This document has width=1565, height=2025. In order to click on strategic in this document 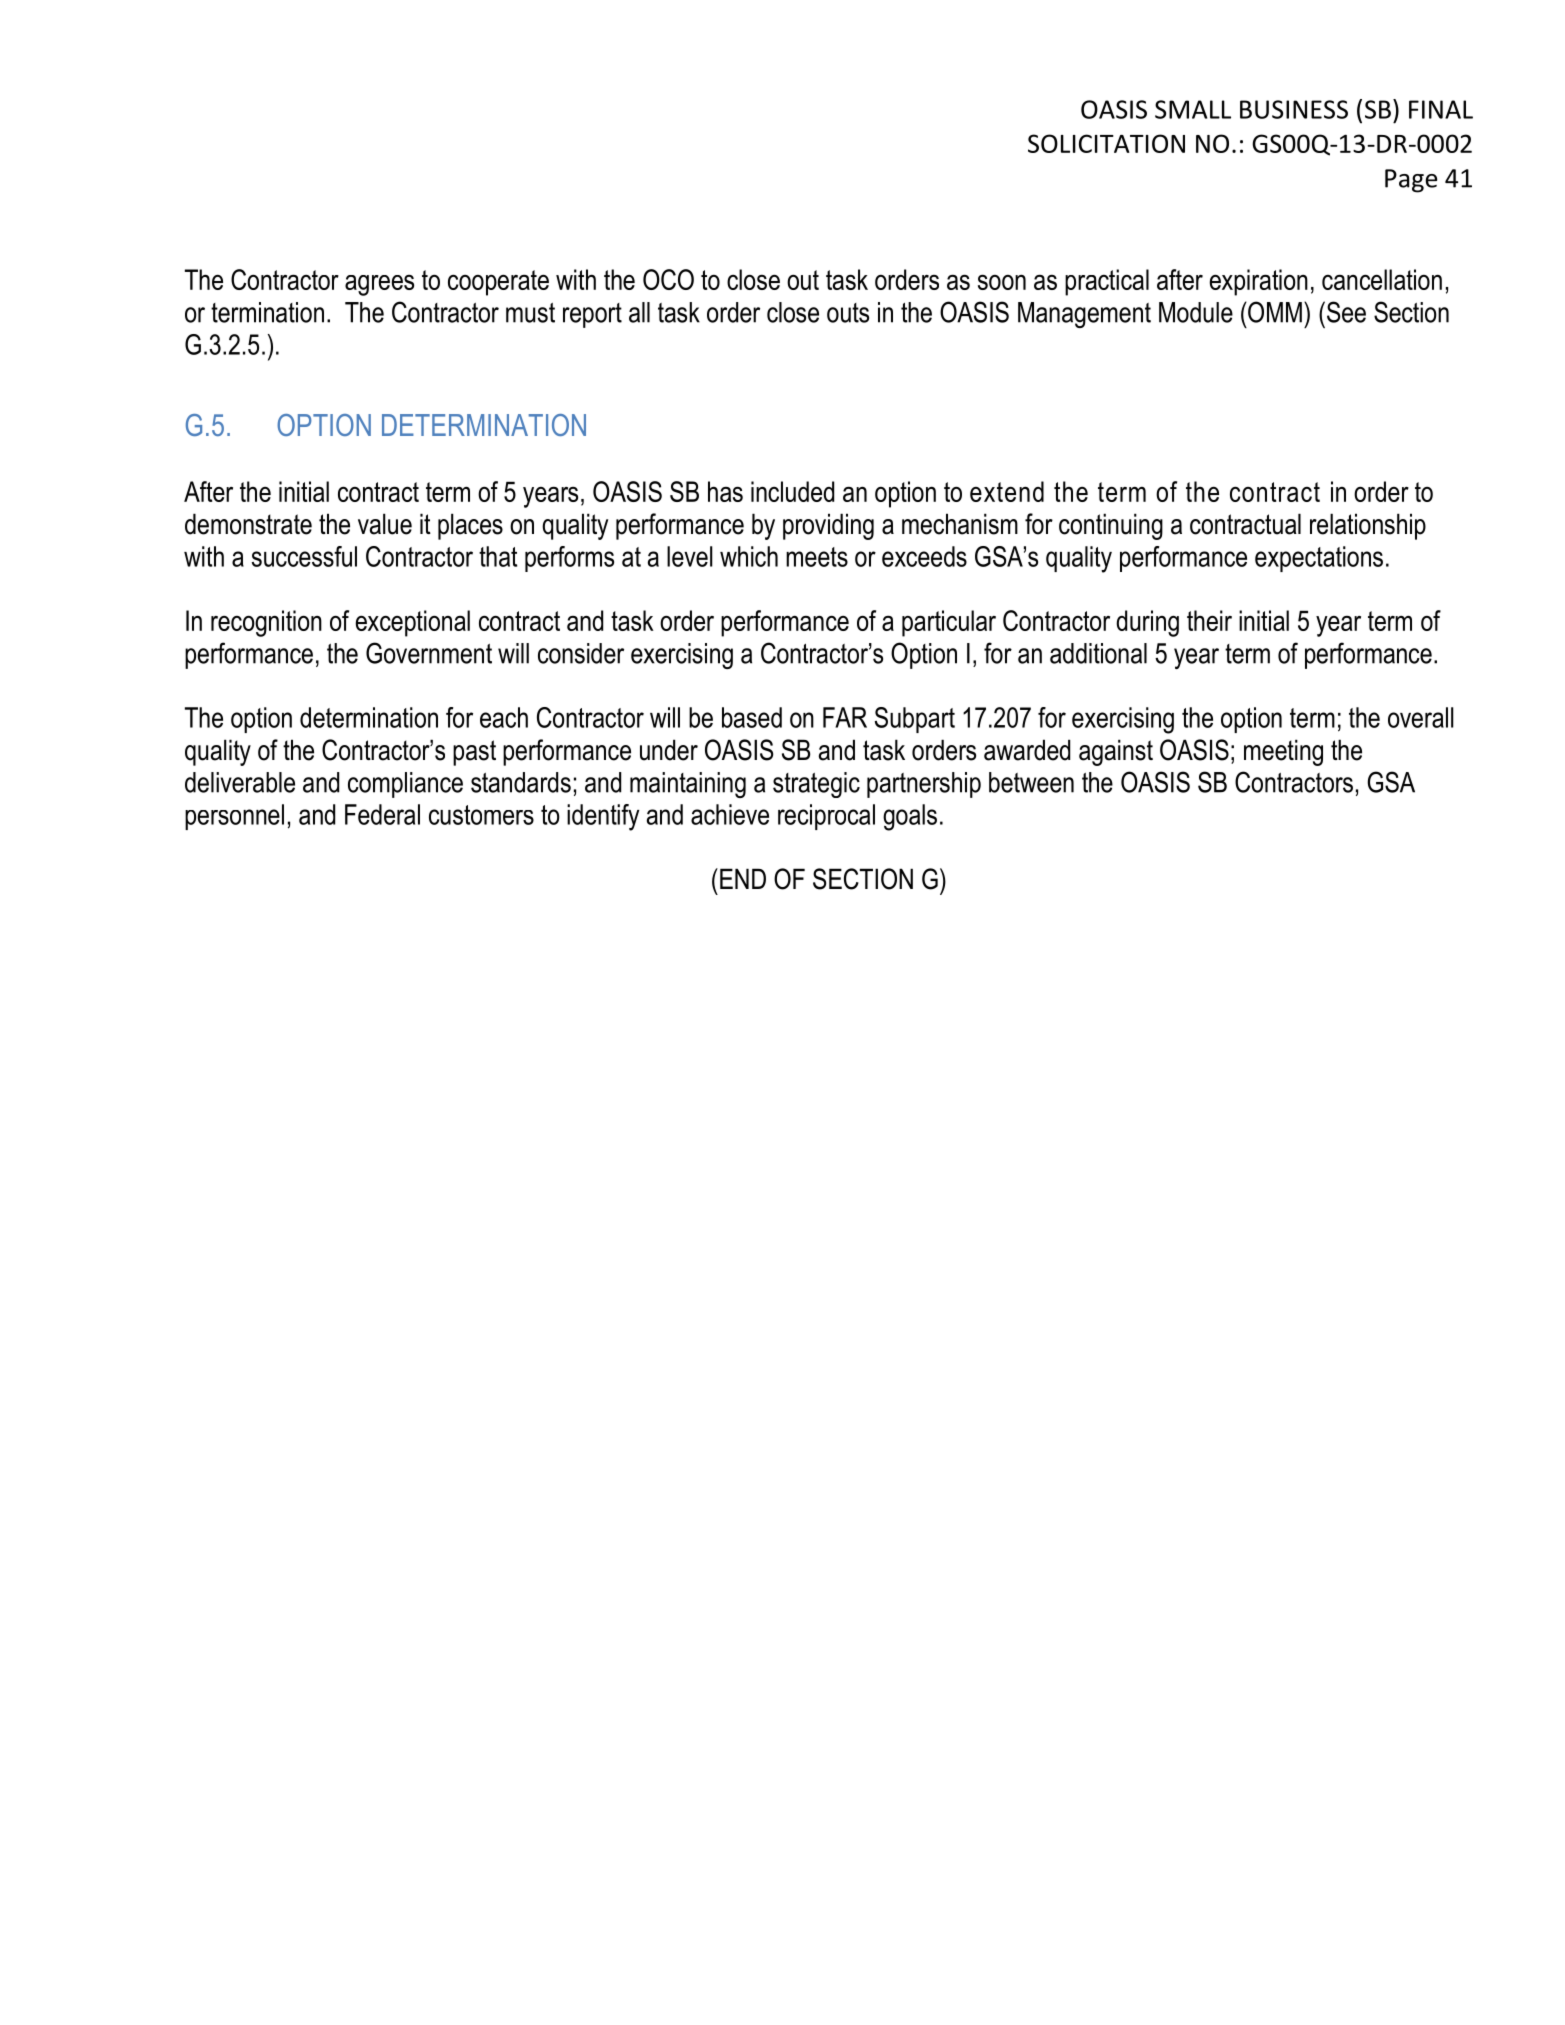, I will do `click(816, 785)`.
